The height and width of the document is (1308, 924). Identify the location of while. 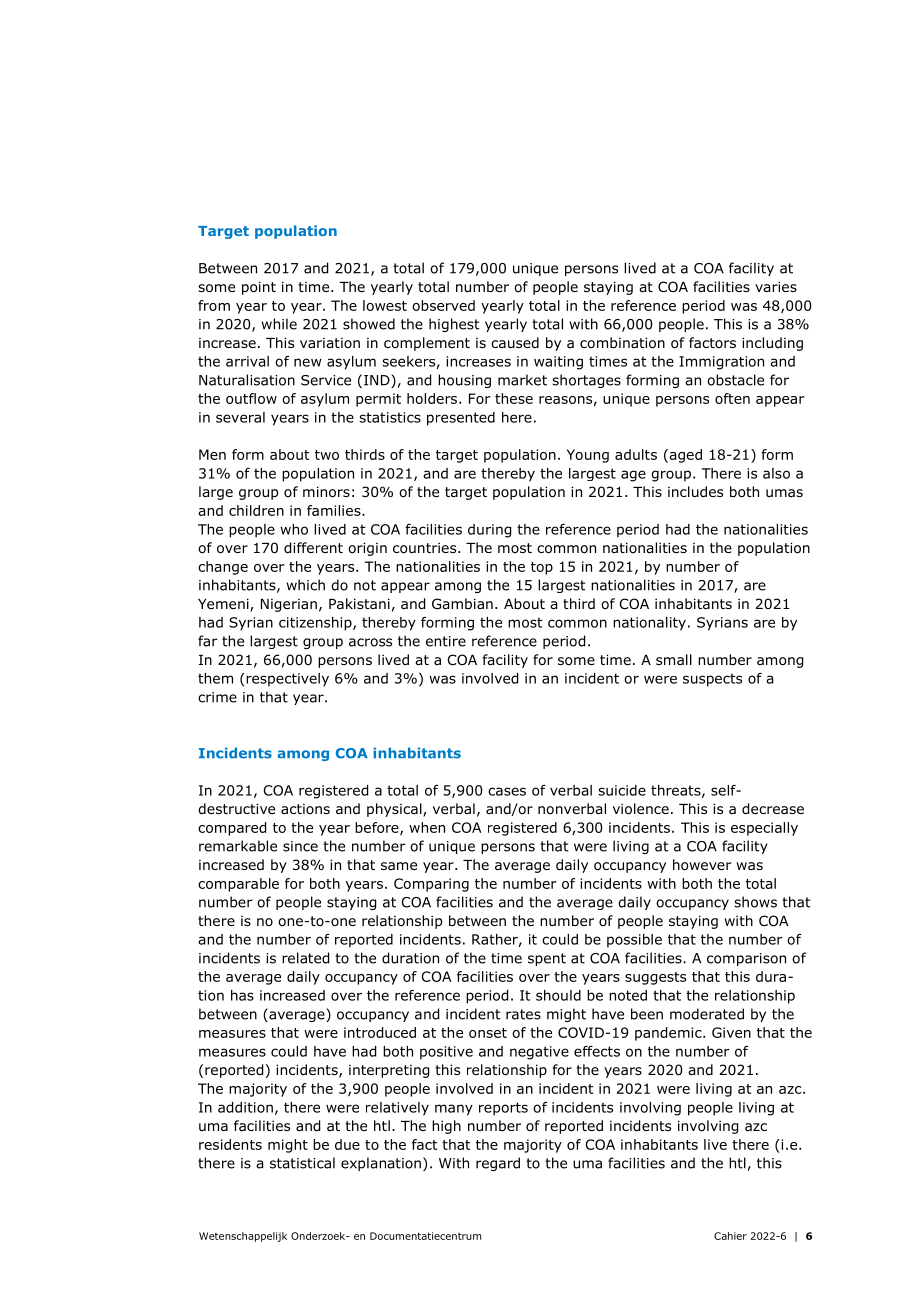
(279, 324).
